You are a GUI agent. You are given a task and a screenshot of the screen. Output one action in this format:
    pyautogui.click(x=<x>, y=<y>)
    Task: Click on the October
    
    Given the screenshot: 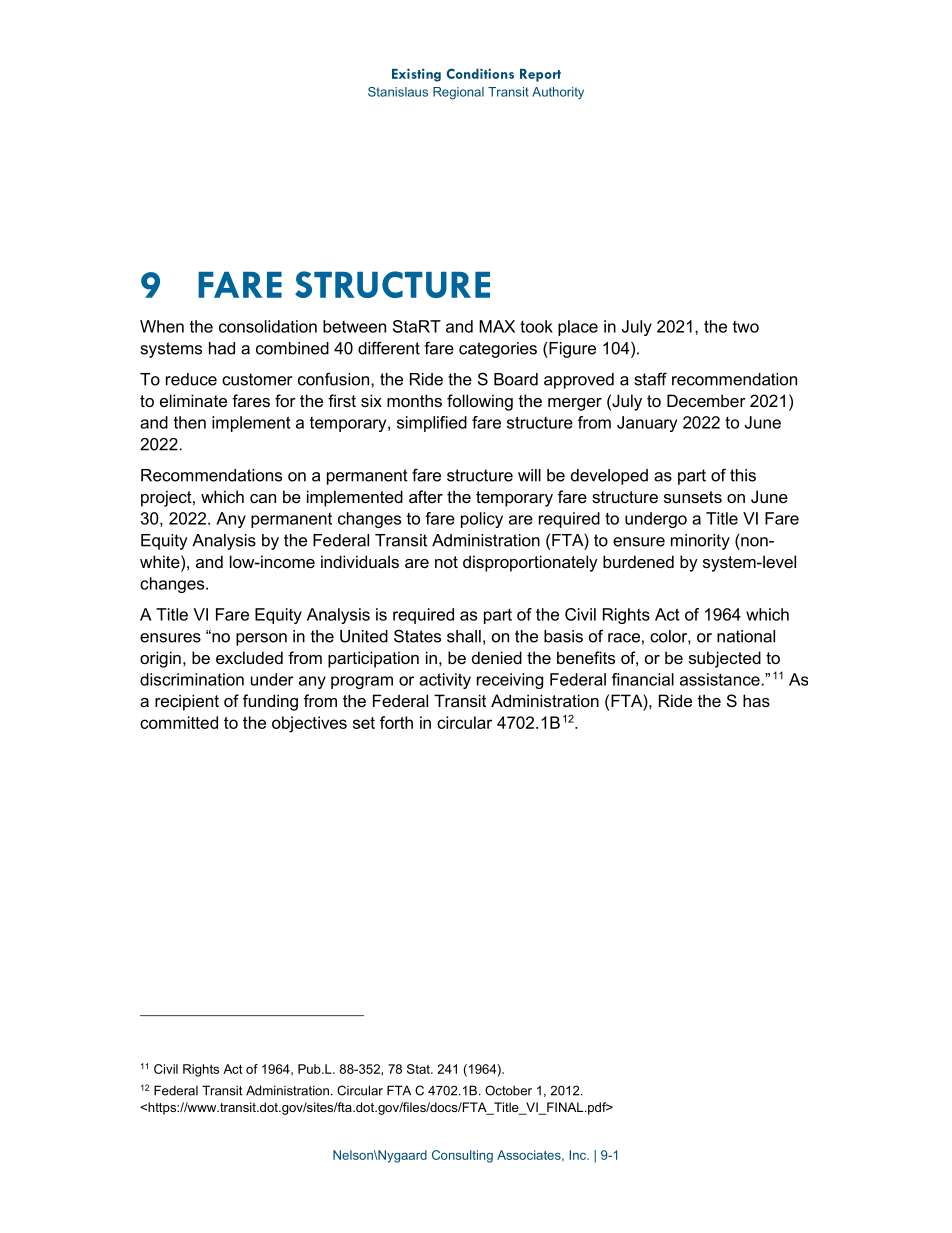 What is the action you would take?
    pyautogui.click(x=508, y=1090)
